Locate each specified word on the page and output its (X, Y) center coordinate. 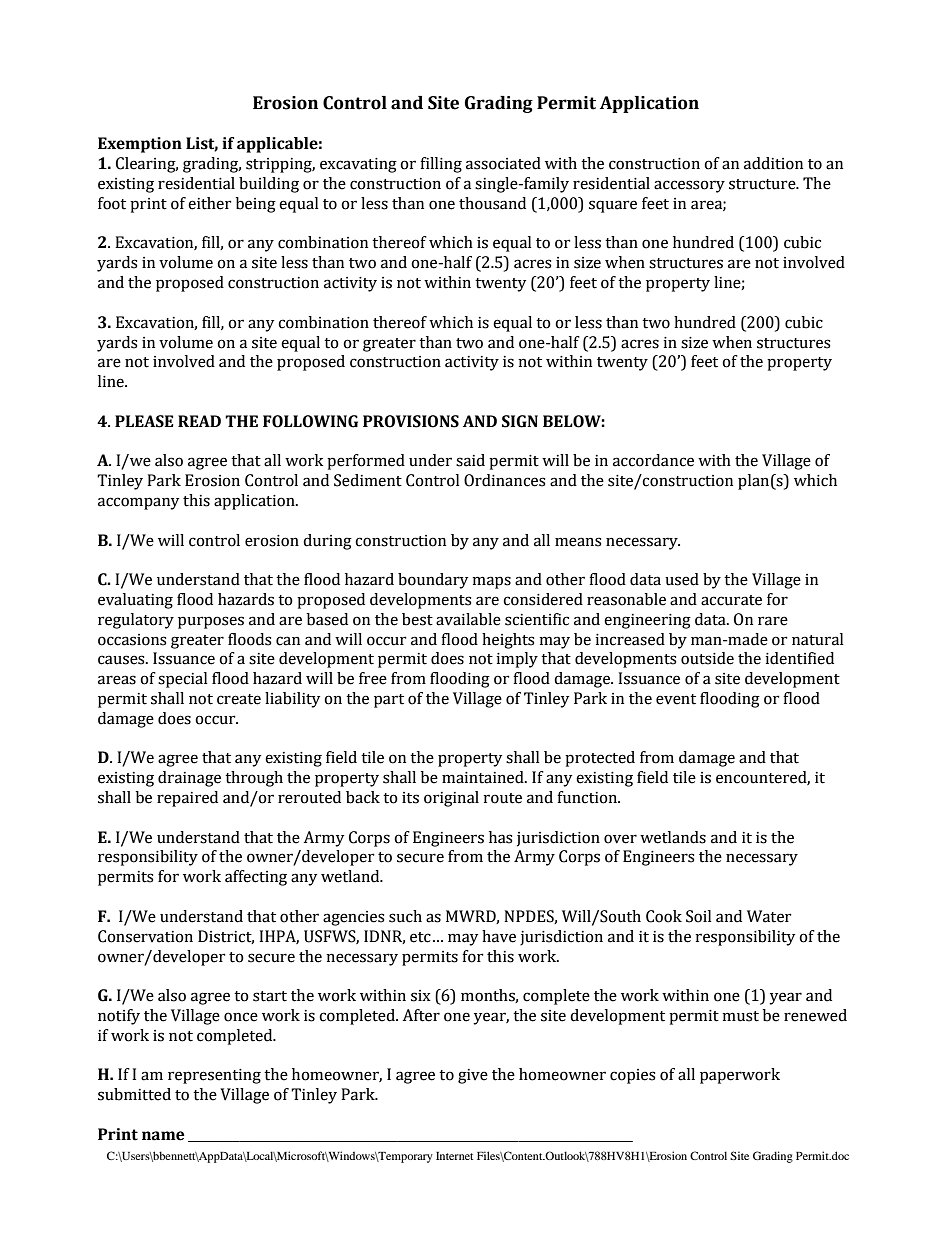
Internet (454, 1156)
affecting (256, 878)
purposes (211, 622)
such (405, 916)
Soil (698, 916)
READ (199, 421)
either (210, 203)
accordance (653, 460)
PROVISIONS (411, 421)
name (163, 1136)
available (468, 619)
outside (707, 658)
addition (773, 163)
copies (633, 1076)
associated (503, 163)
